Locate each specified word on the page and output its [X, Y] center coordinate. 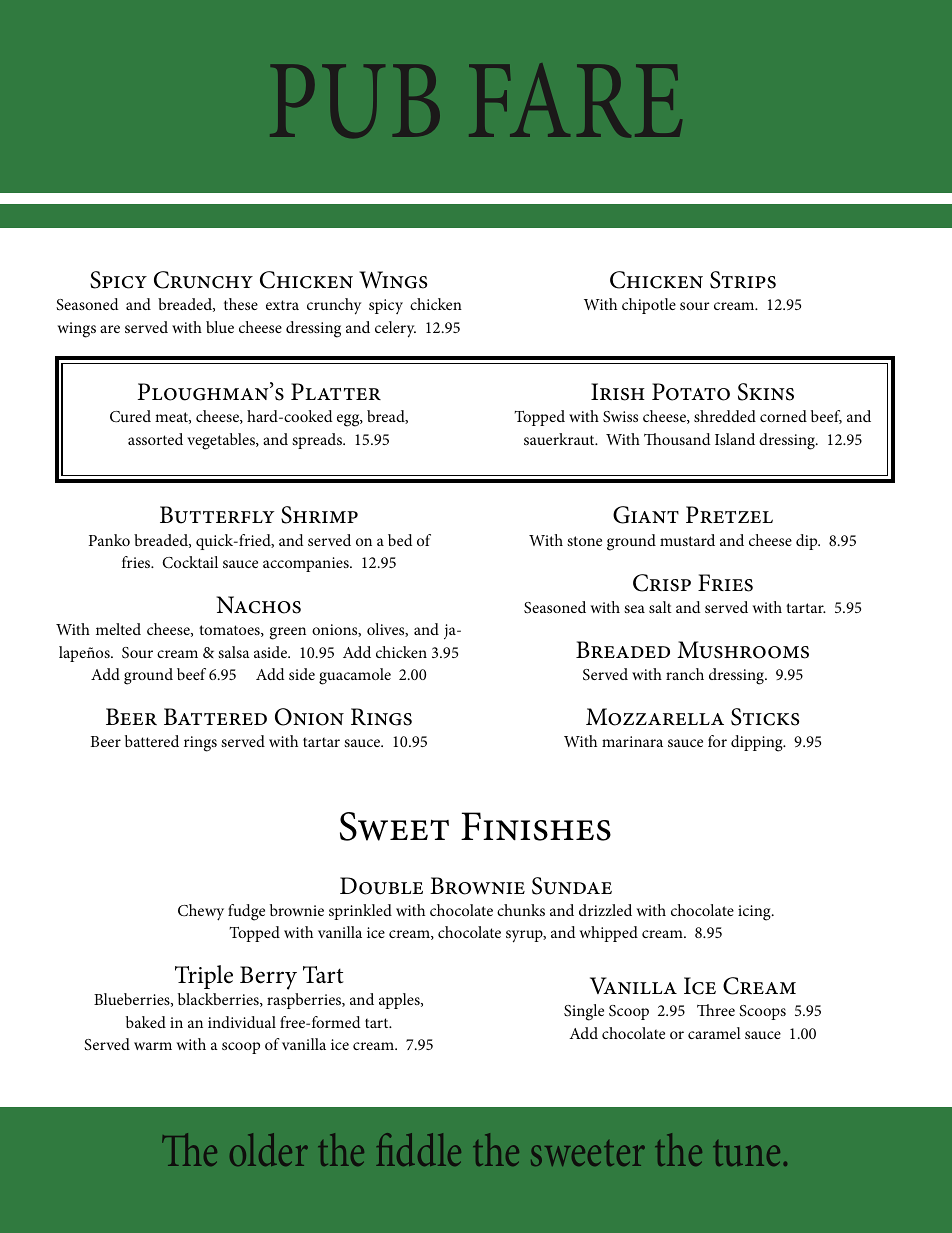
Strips [743, 280]
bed [400, 540]
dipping [758, 743]
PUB [355, 101]
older [269, 1149]
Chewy [201, 912]
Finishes [536, 826]
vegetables [222, 441]
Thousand [677, 439]
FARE [575, 100]
